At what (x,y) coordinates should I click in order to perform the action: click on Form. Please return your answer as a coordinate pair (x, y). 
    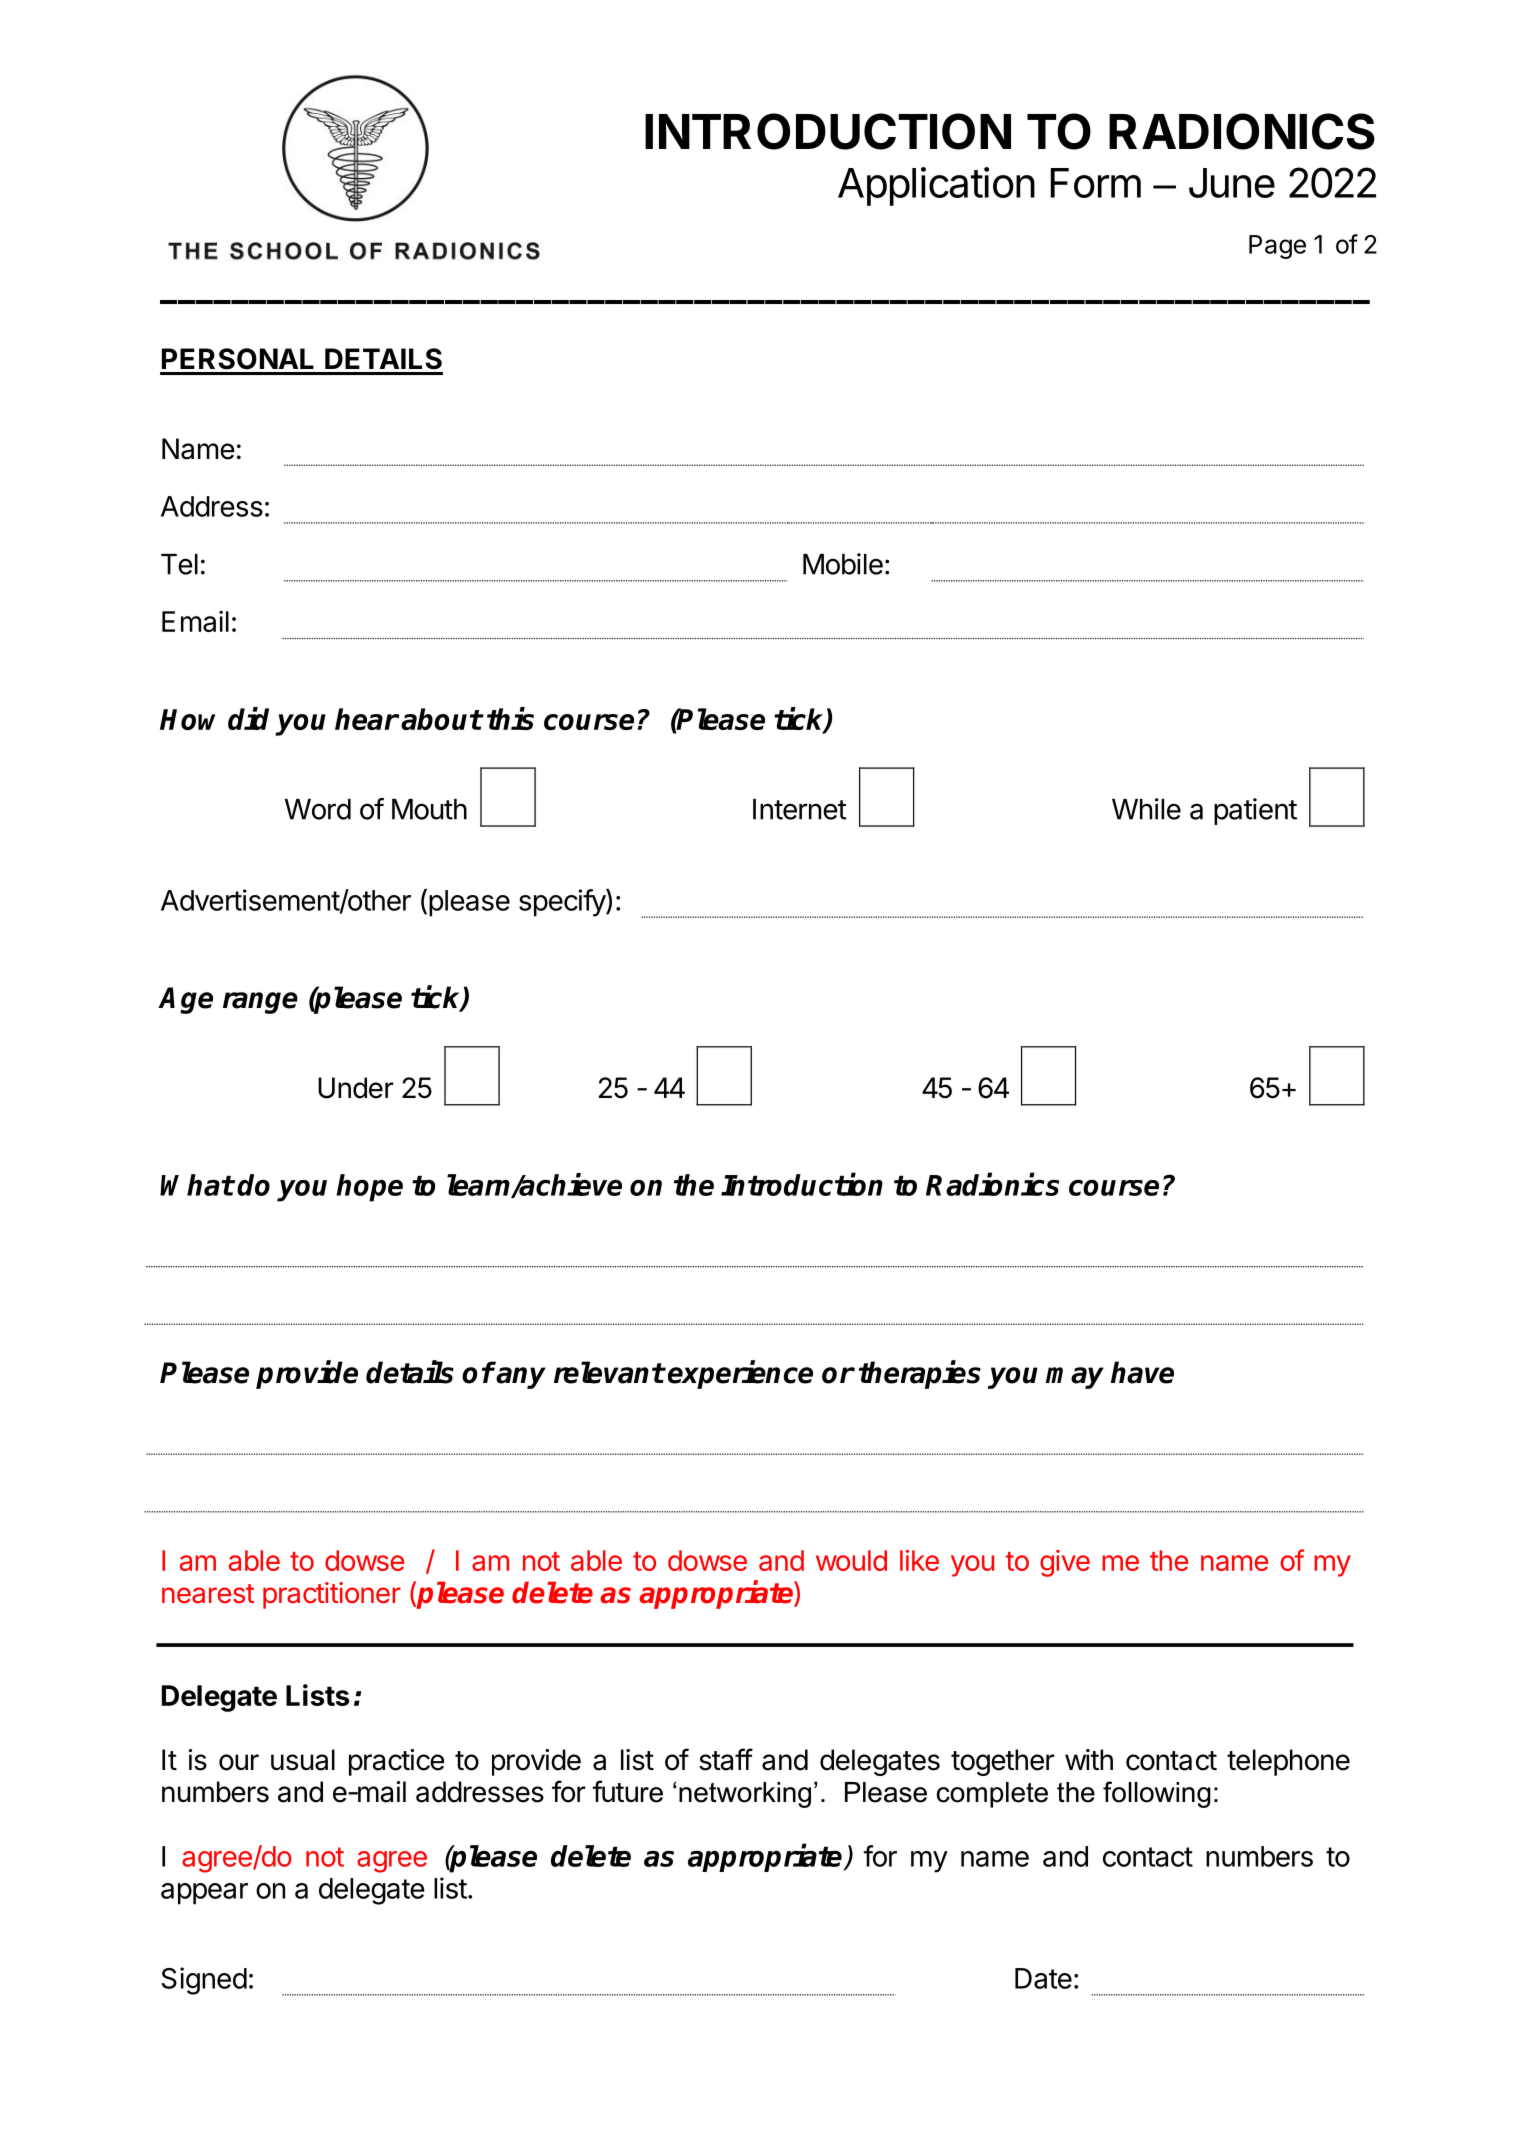
    Looking at the image, I should click on (1096, 183).
